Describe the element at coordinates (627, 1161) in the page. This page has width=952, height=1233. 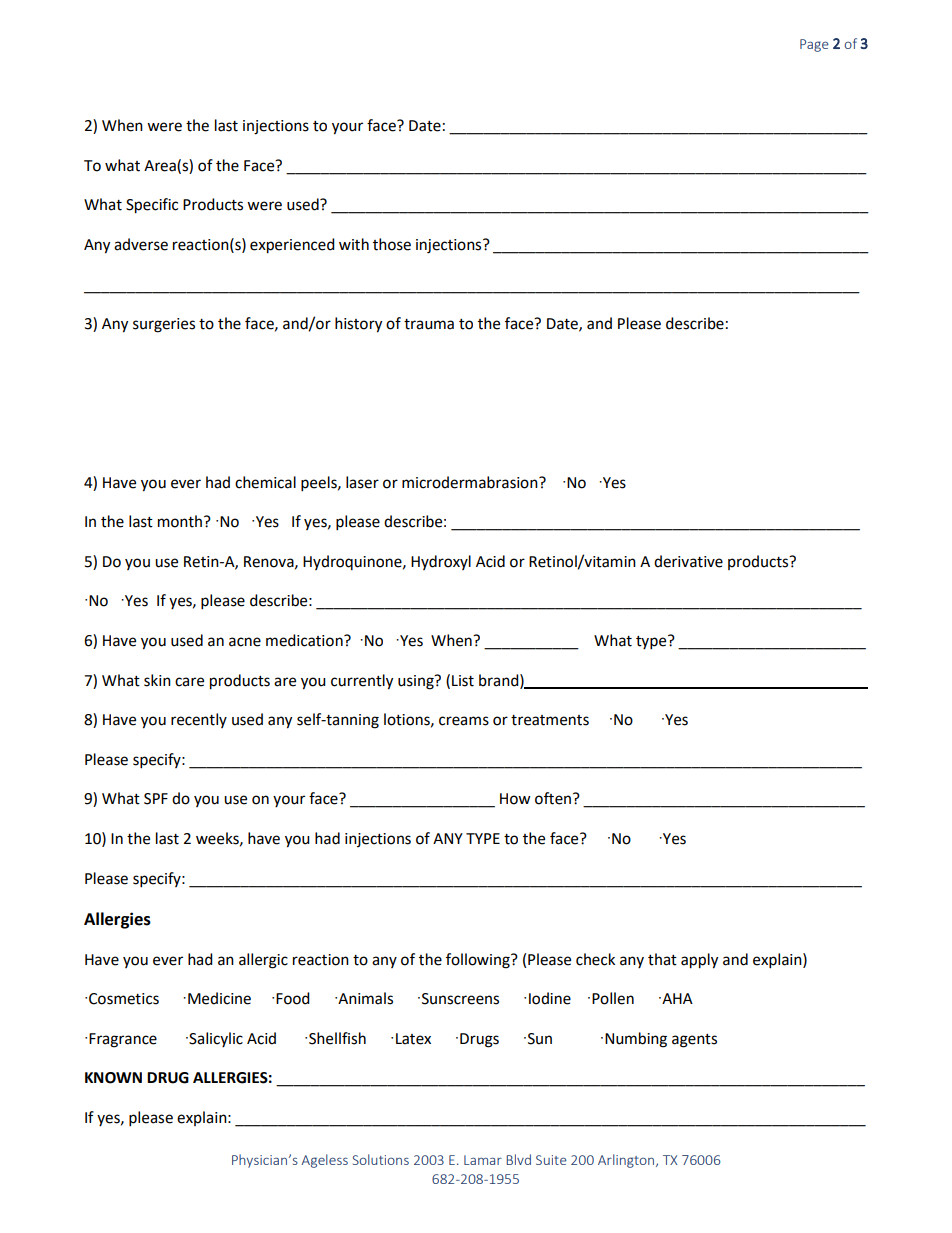
I see `Arlington` at that location.
